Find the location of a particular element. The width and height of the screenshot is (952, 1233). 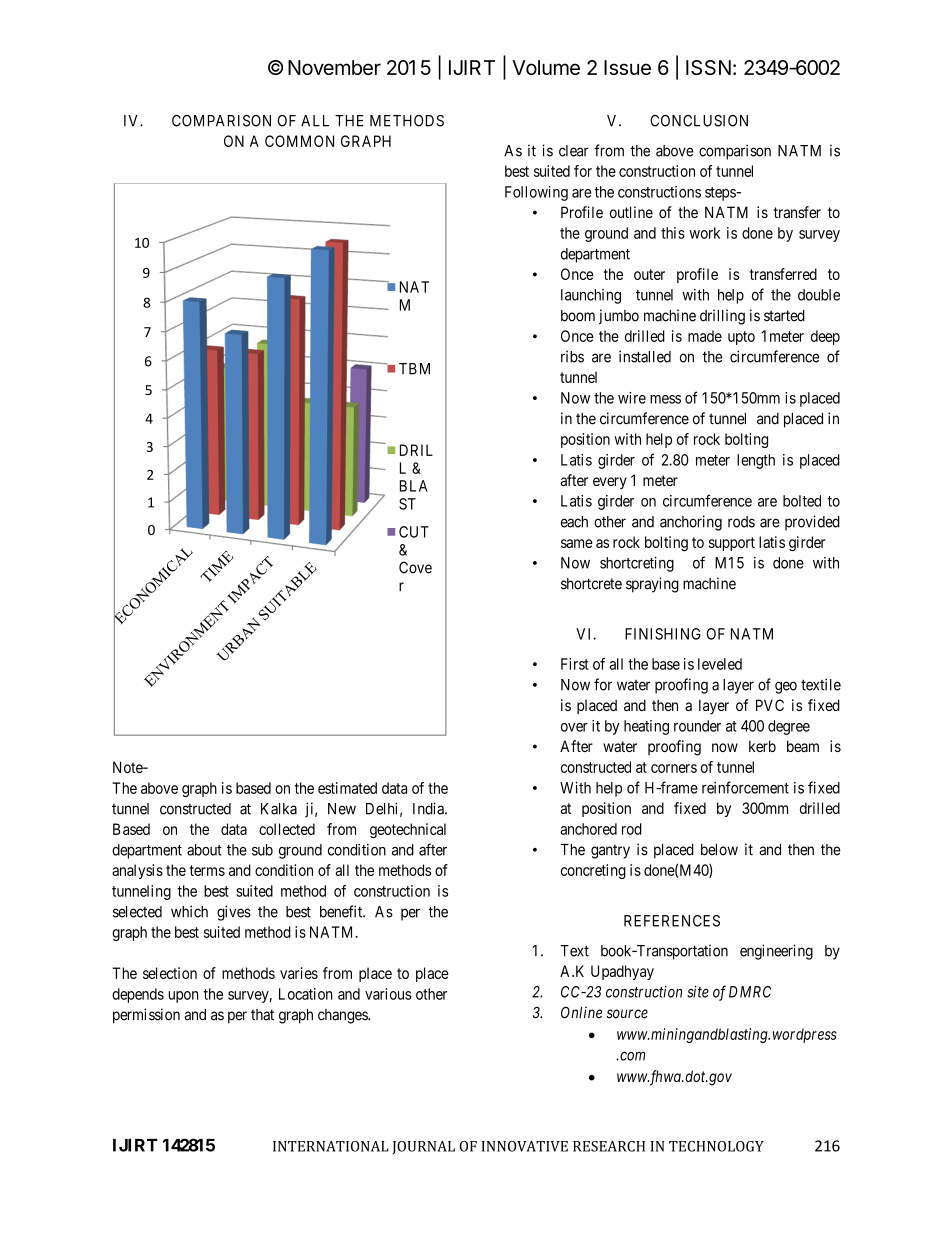

Cove is located at coordinates (415, 567).
